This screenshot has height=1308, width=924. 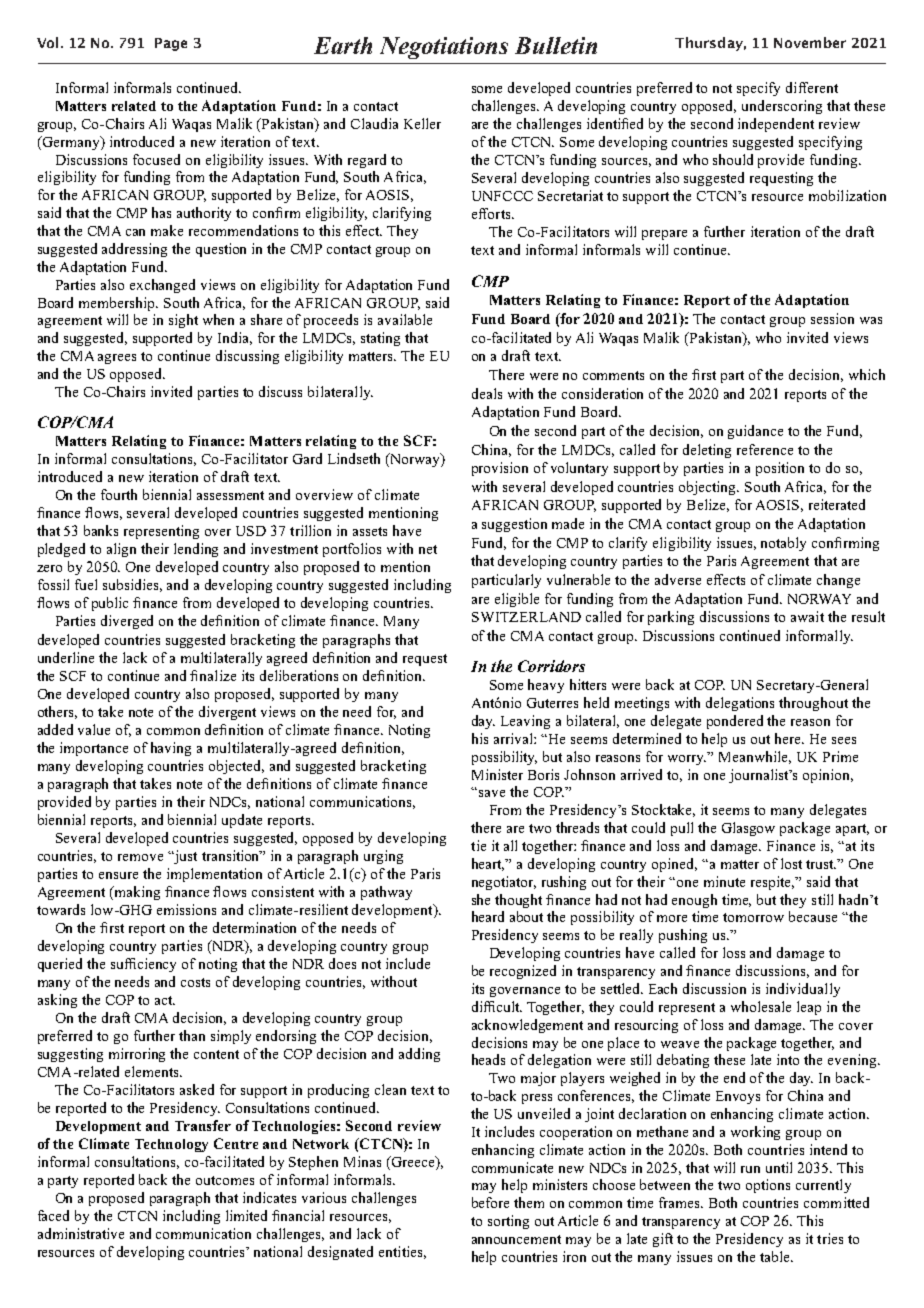 What do you see at coordinates (782, 107) in the screenshot?
I see `underscoring` at bounding box center [782, 107].
